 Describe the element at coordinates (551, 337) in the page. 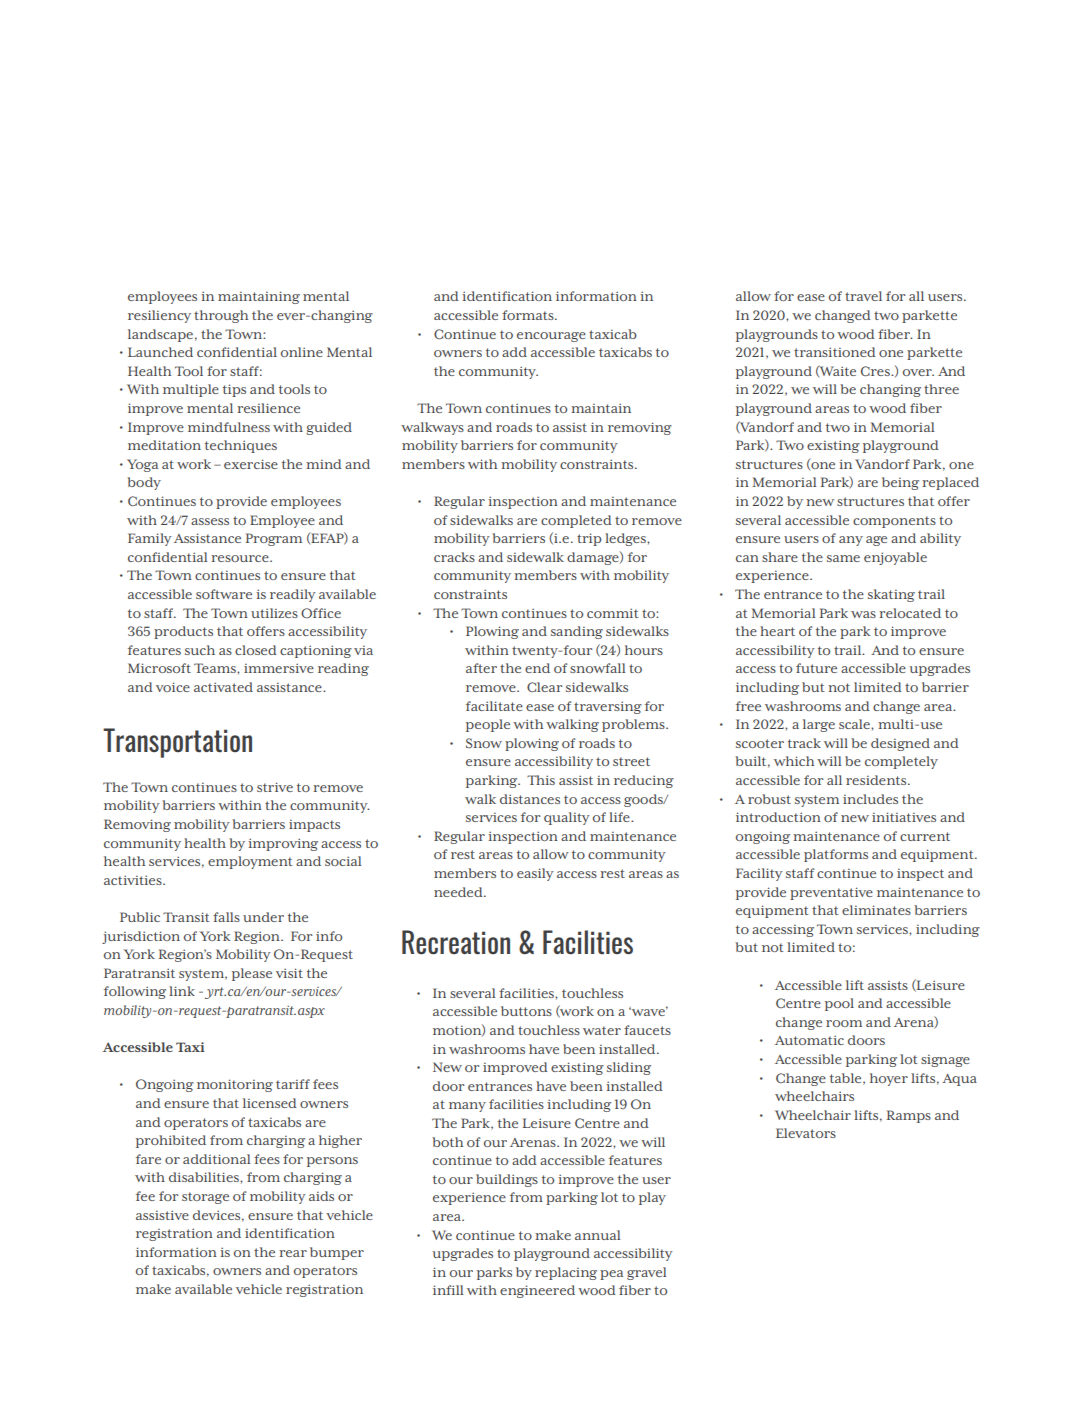

I see `encourage` at that location.
